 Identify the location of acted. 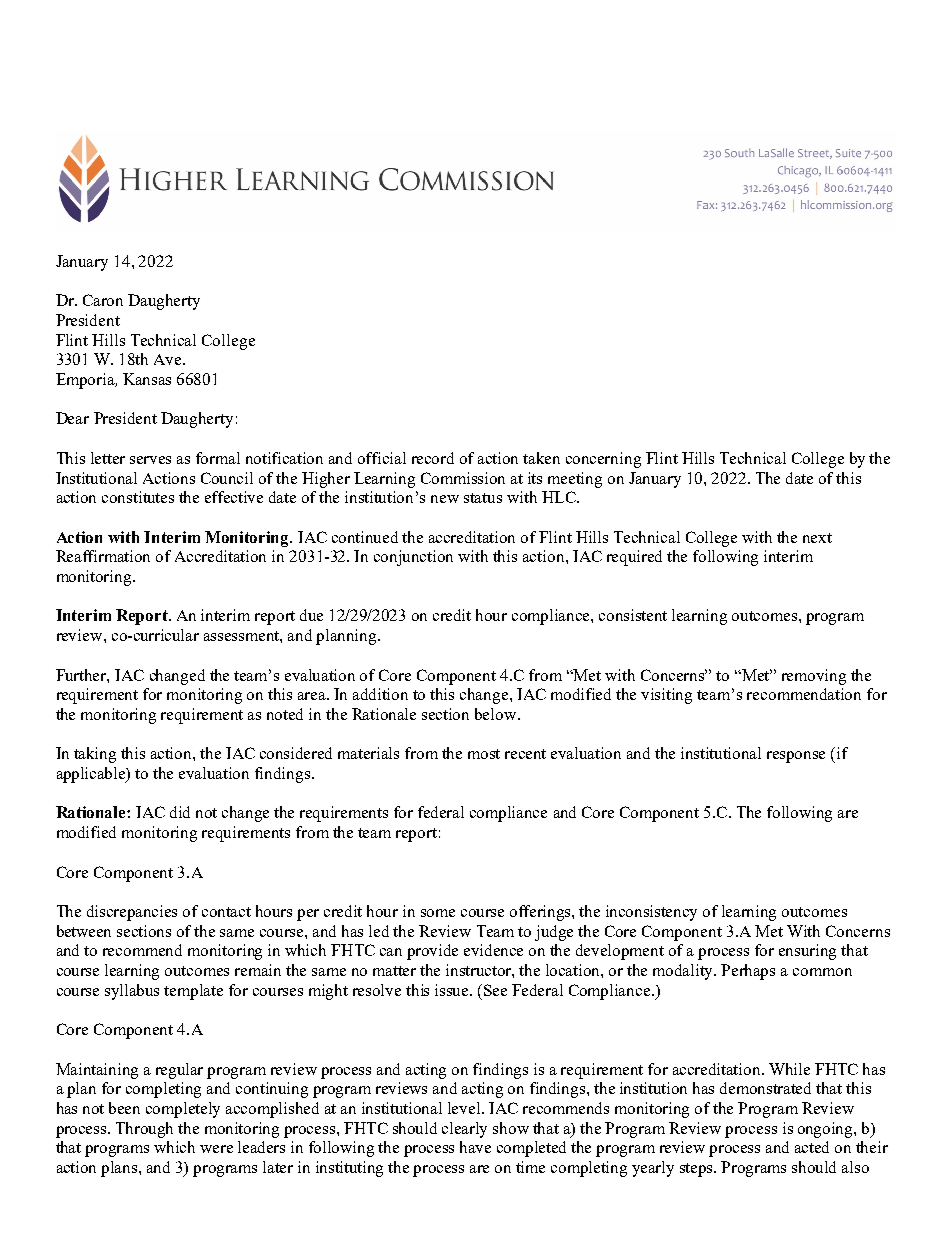
(812, 1147).
